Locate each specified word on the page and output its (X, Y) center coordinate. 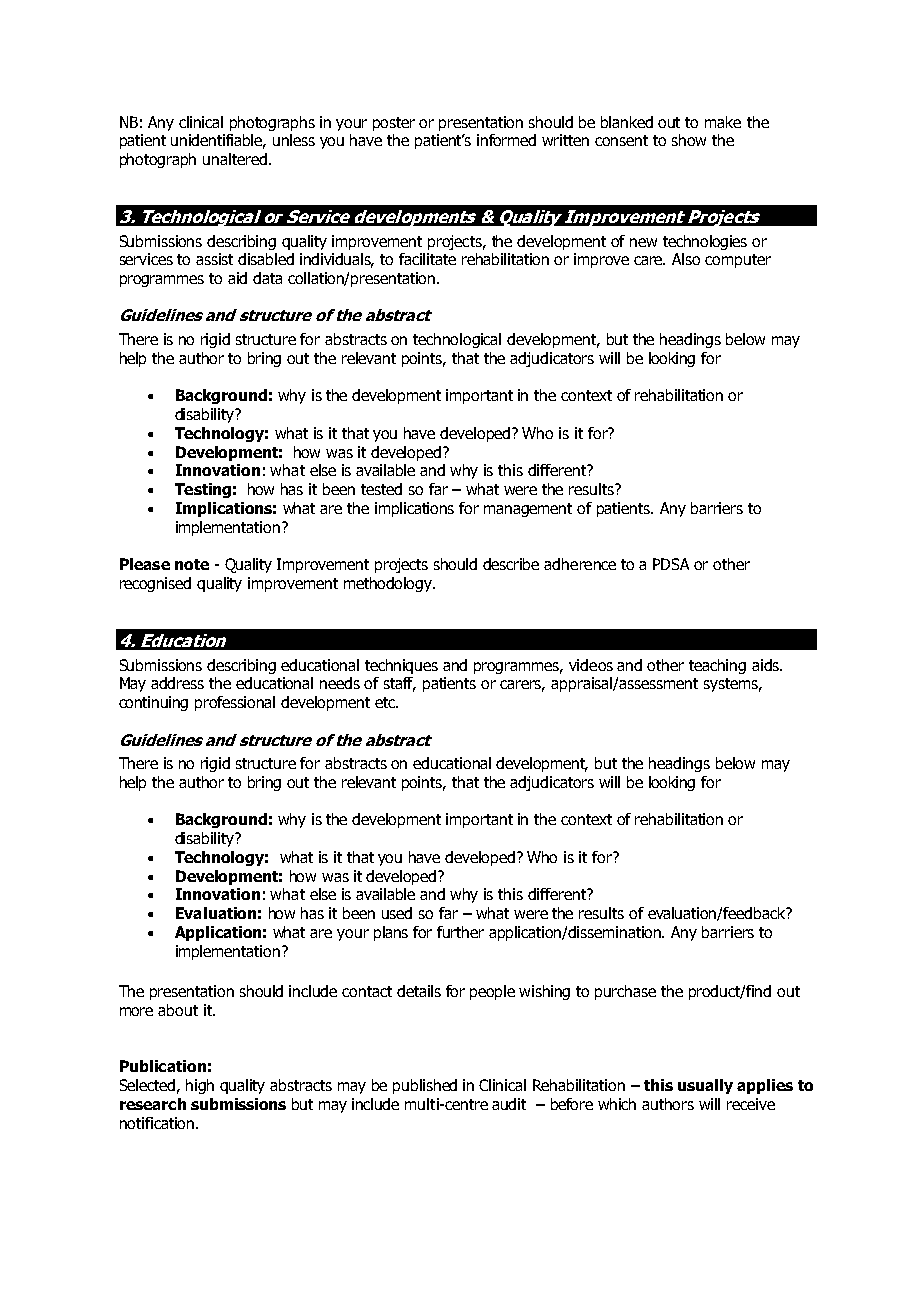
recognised (155, 584)
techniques (401, 666)
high (200, 1086)
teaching (717, 666)
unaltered (235, 159)
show (689, 140)
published (425, 1086)
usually (705, 1086)
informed (506, 140)
